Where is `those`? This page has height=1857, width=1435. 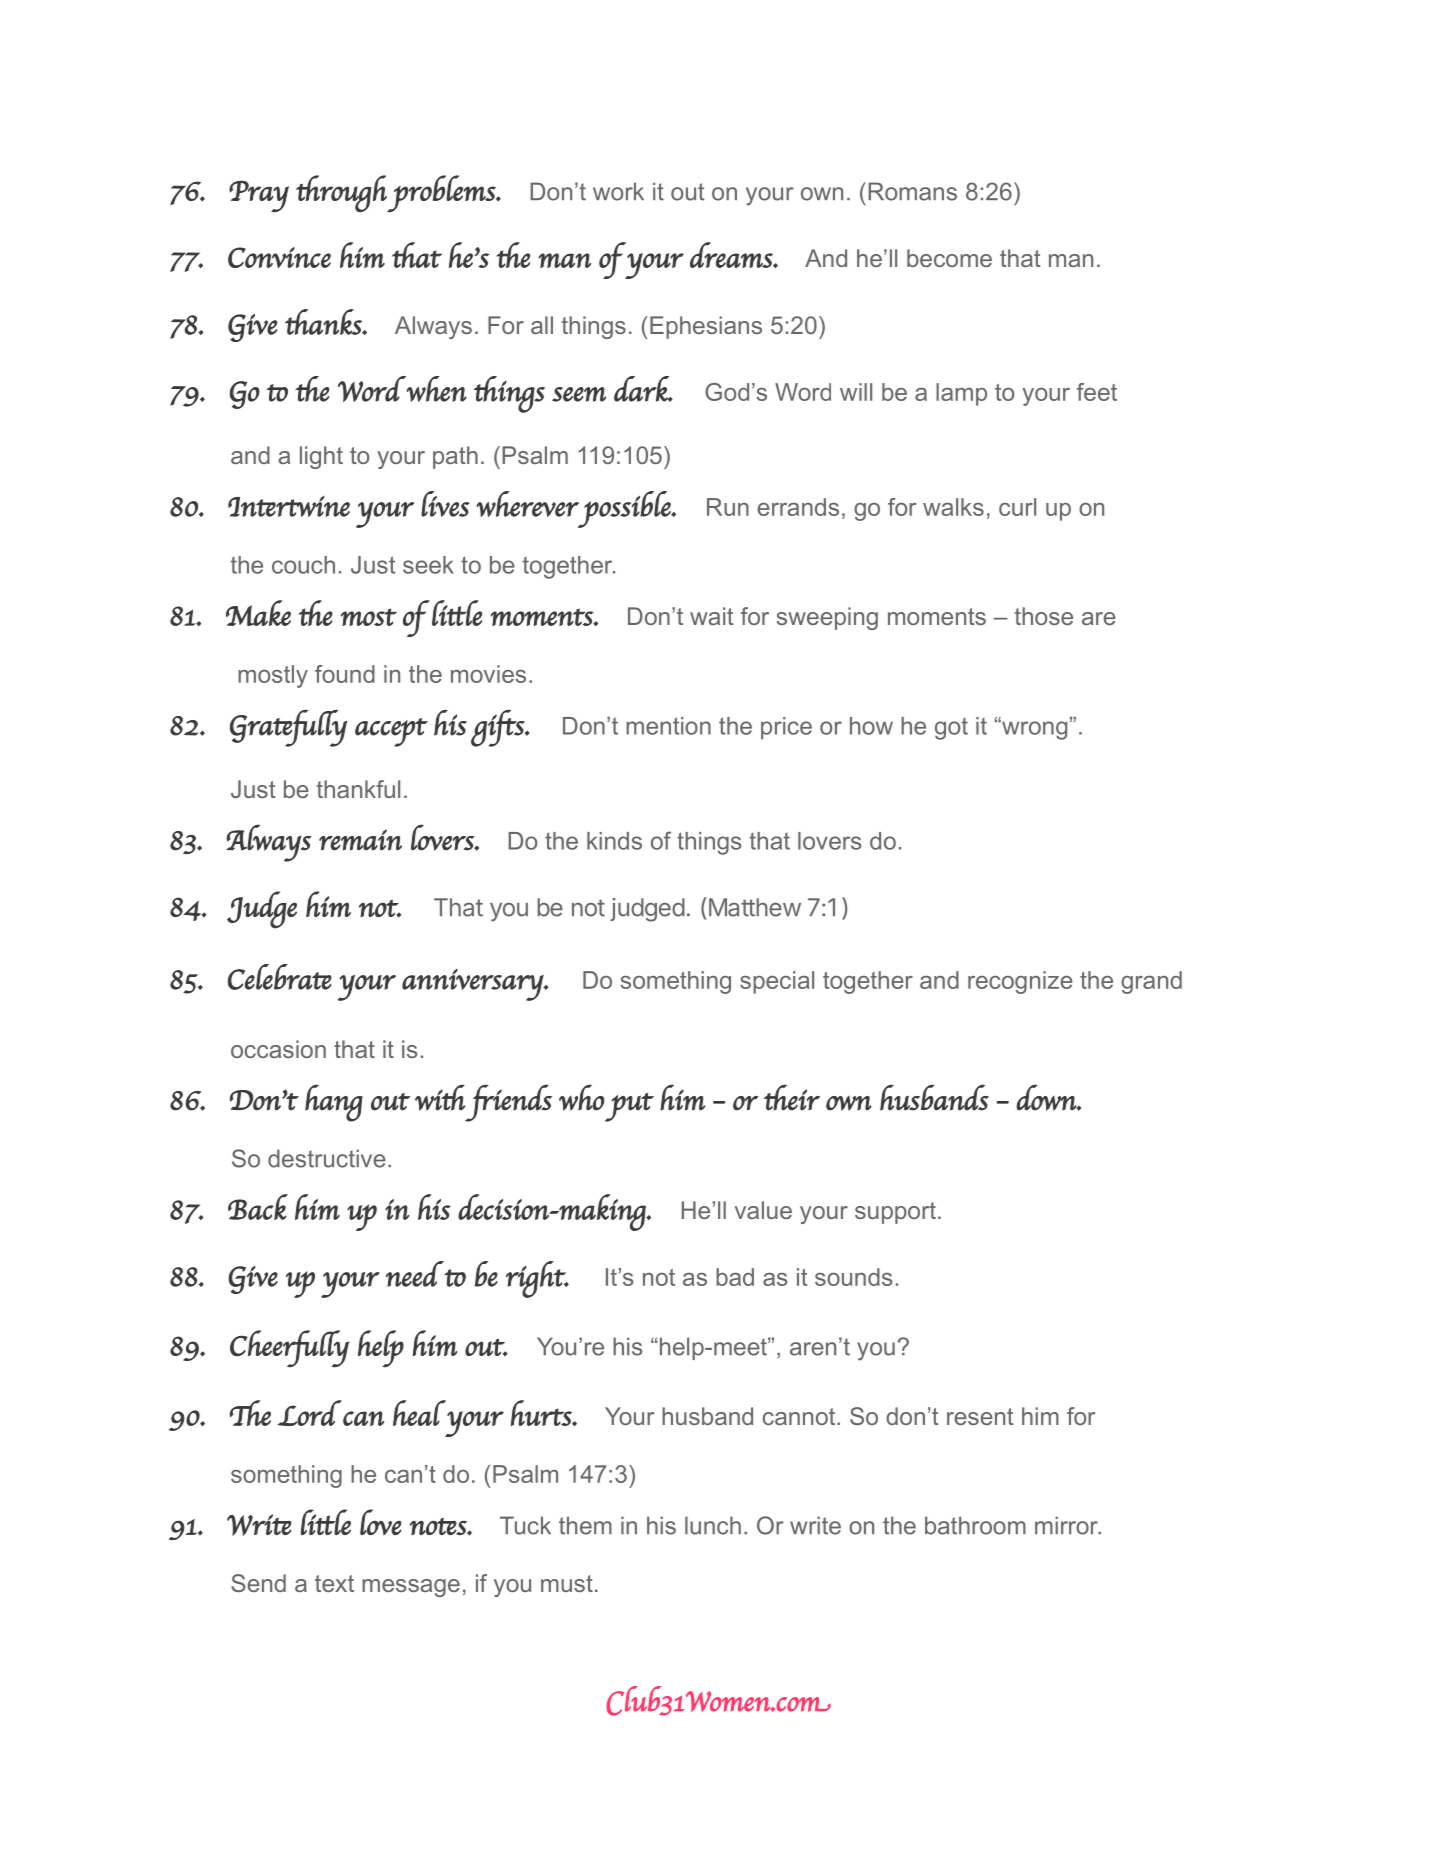
those is located at coordinates (1044, 616).
